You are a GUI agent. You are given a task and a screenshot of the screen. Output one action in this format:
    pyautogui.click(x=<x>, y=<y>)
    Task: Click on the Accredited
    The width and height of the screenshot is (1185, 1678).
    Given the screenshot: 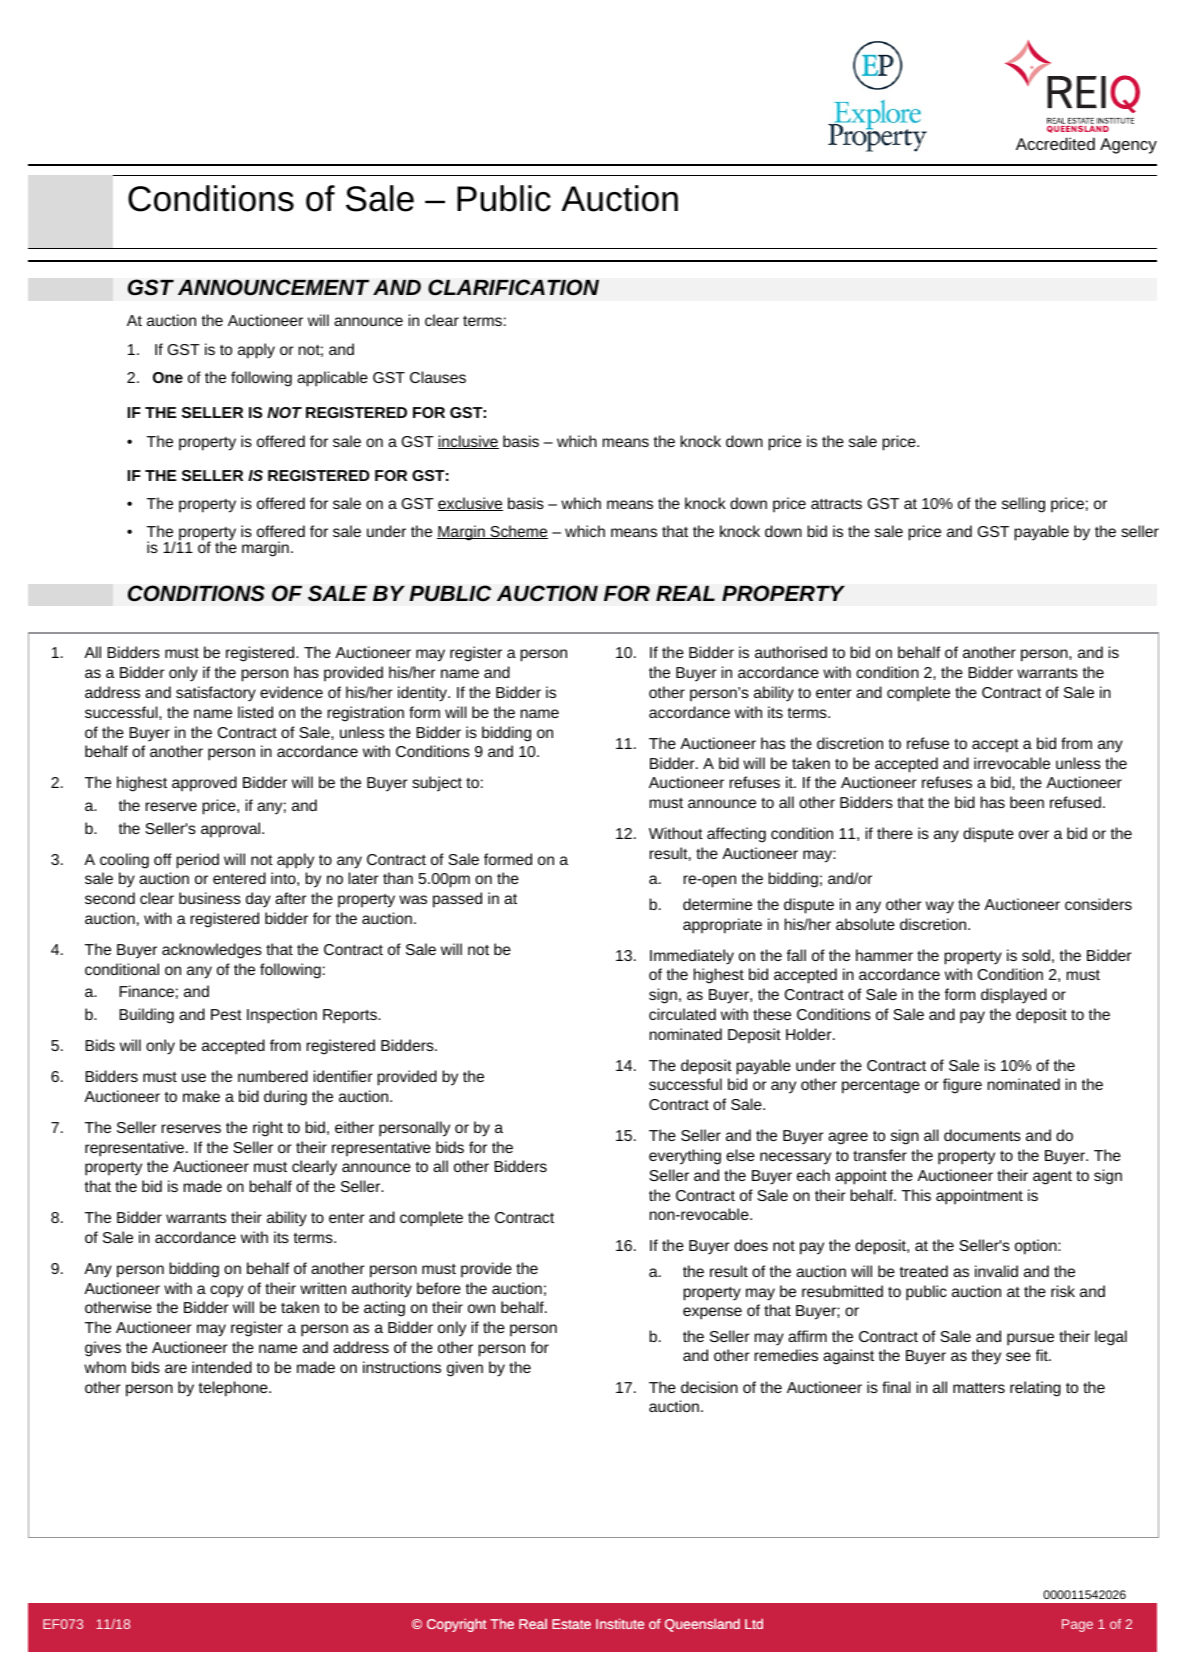 What is the action you would take?
    pyautogui.click(x=1055, y=143)
